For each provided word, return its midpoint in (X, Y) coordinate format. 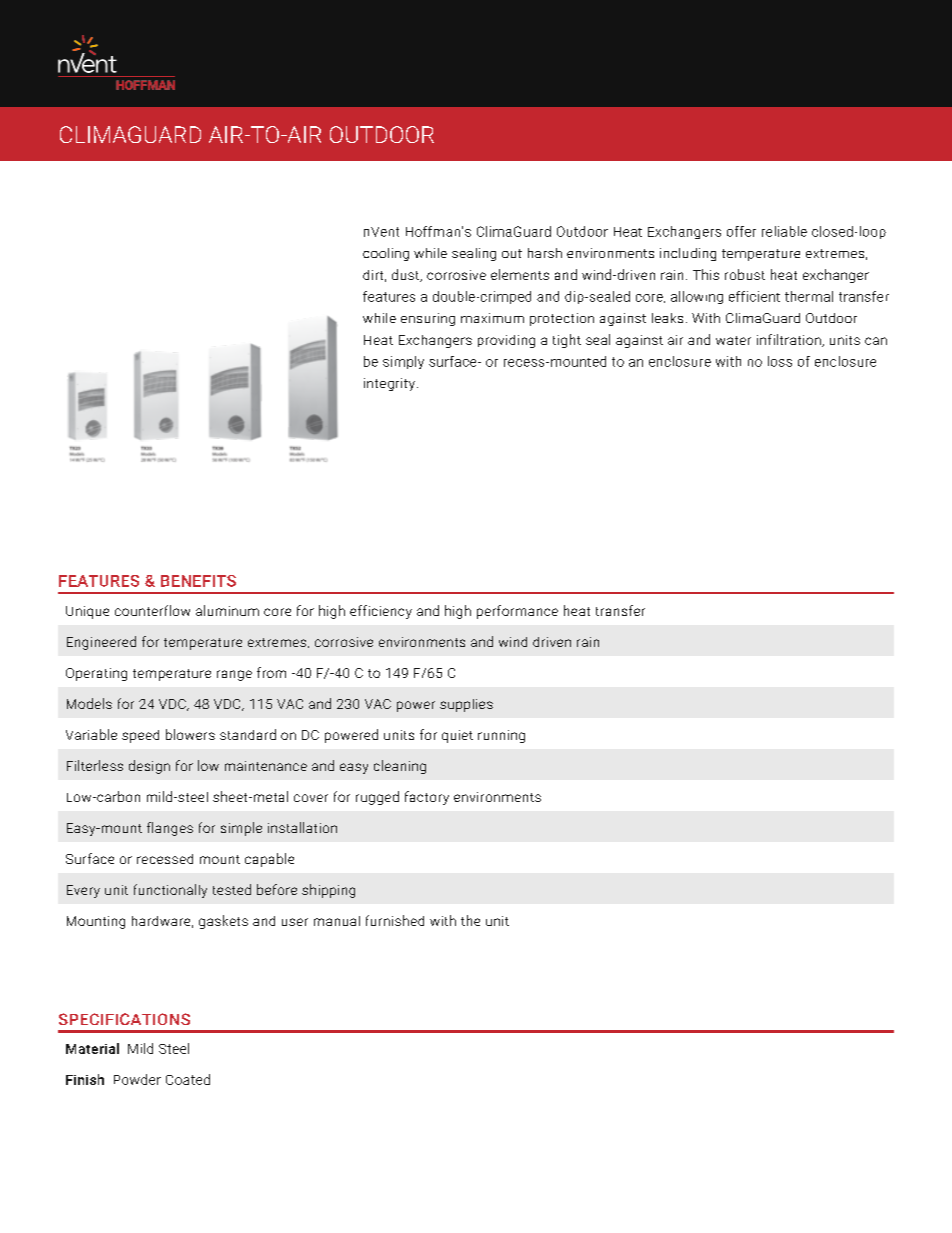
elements (520, 274)
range (234, 675)
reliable (784, 231)
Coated (188, 1079)
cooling (386, 254)
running (501, 736)
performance (517, 612)
